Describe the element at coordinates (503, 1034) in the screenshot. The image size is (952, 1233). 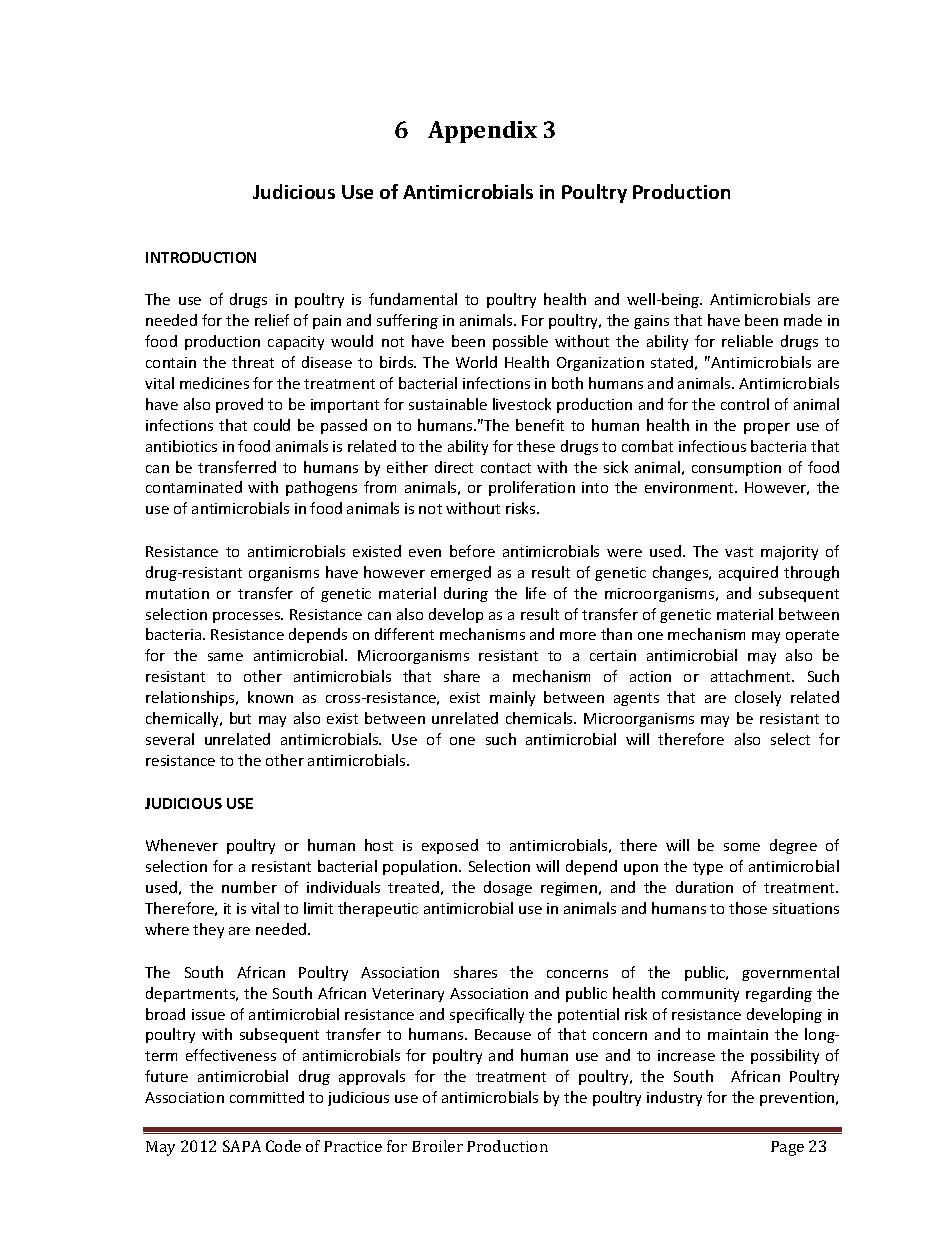
I see `Because` at that location.
